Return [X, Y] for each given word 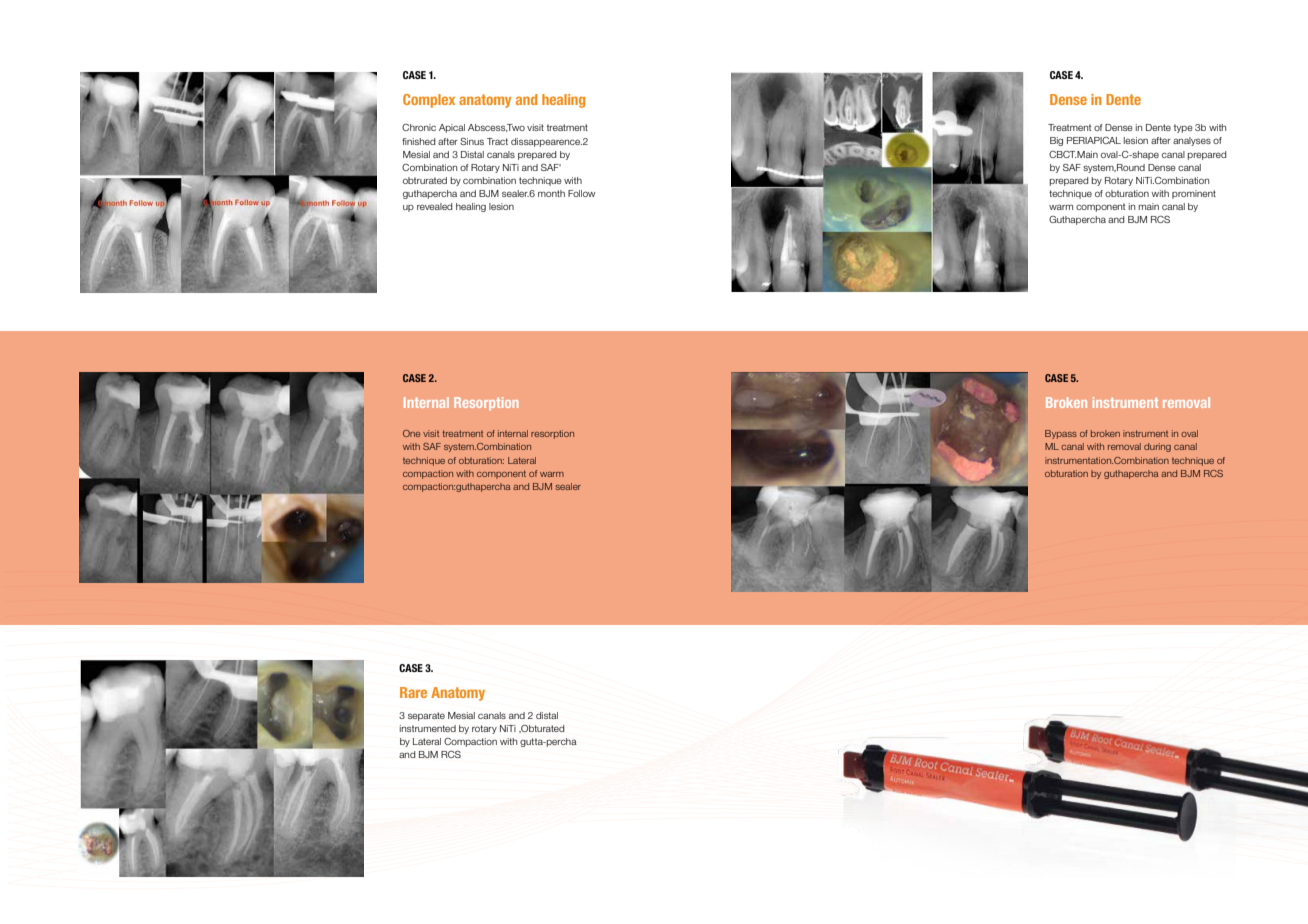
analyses [1192, 141]
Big [1056, 141]
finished [419, 141]
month [551, 193]
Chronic [419, 127]
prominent [1194, 194]
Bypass [1061, 434]
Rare [413, 692]
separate [426, 716]
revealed [435, 206]
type [1183, 128]
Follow [581, 193]
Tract [497, 141]
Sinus [472, 141]
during [1157, 447]
